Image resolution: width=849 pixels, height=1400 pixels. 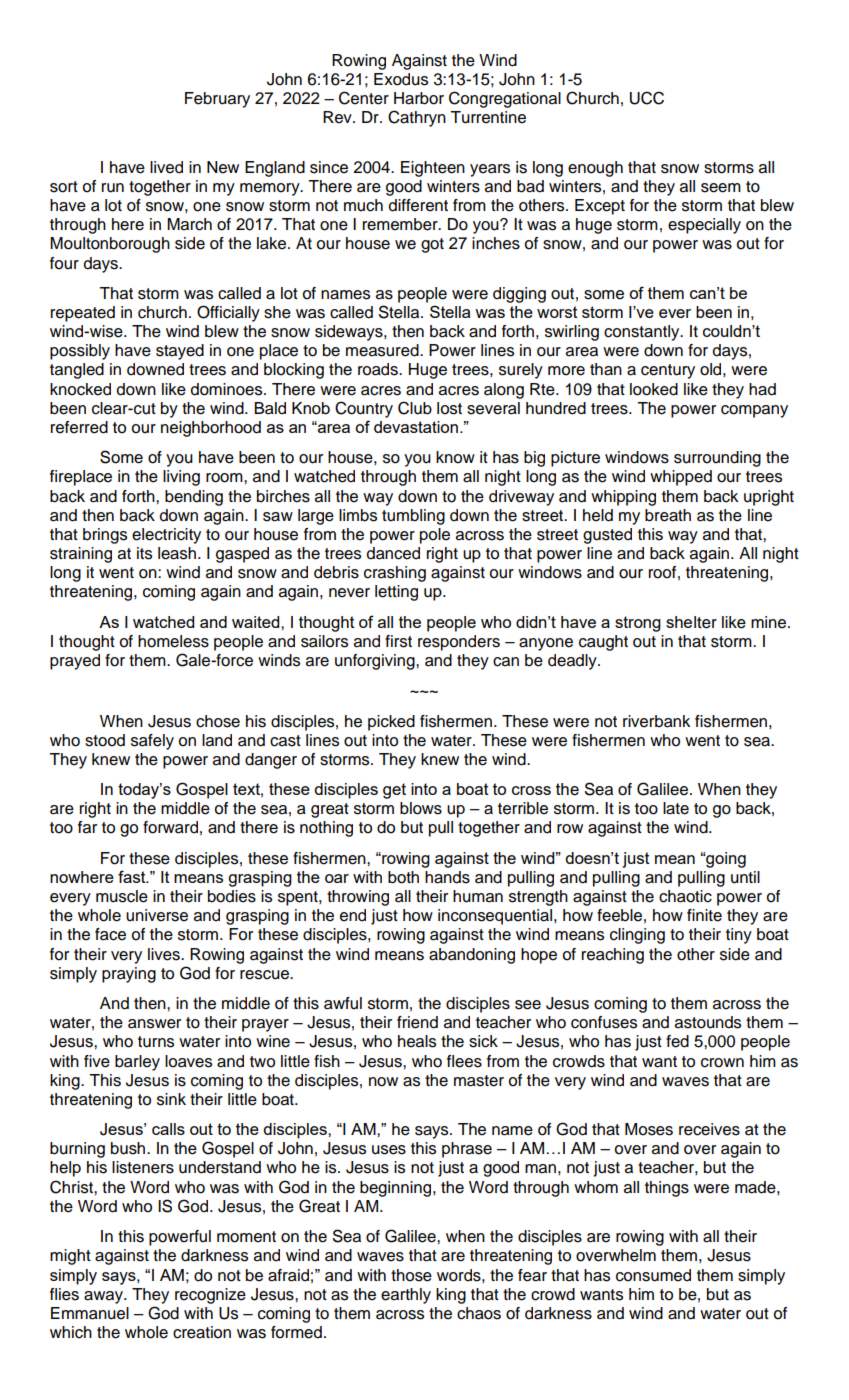 What do you see at coordinates (417, 118) in the screenshot?
I see `Cathryn` at bounding box center [417, 118].
